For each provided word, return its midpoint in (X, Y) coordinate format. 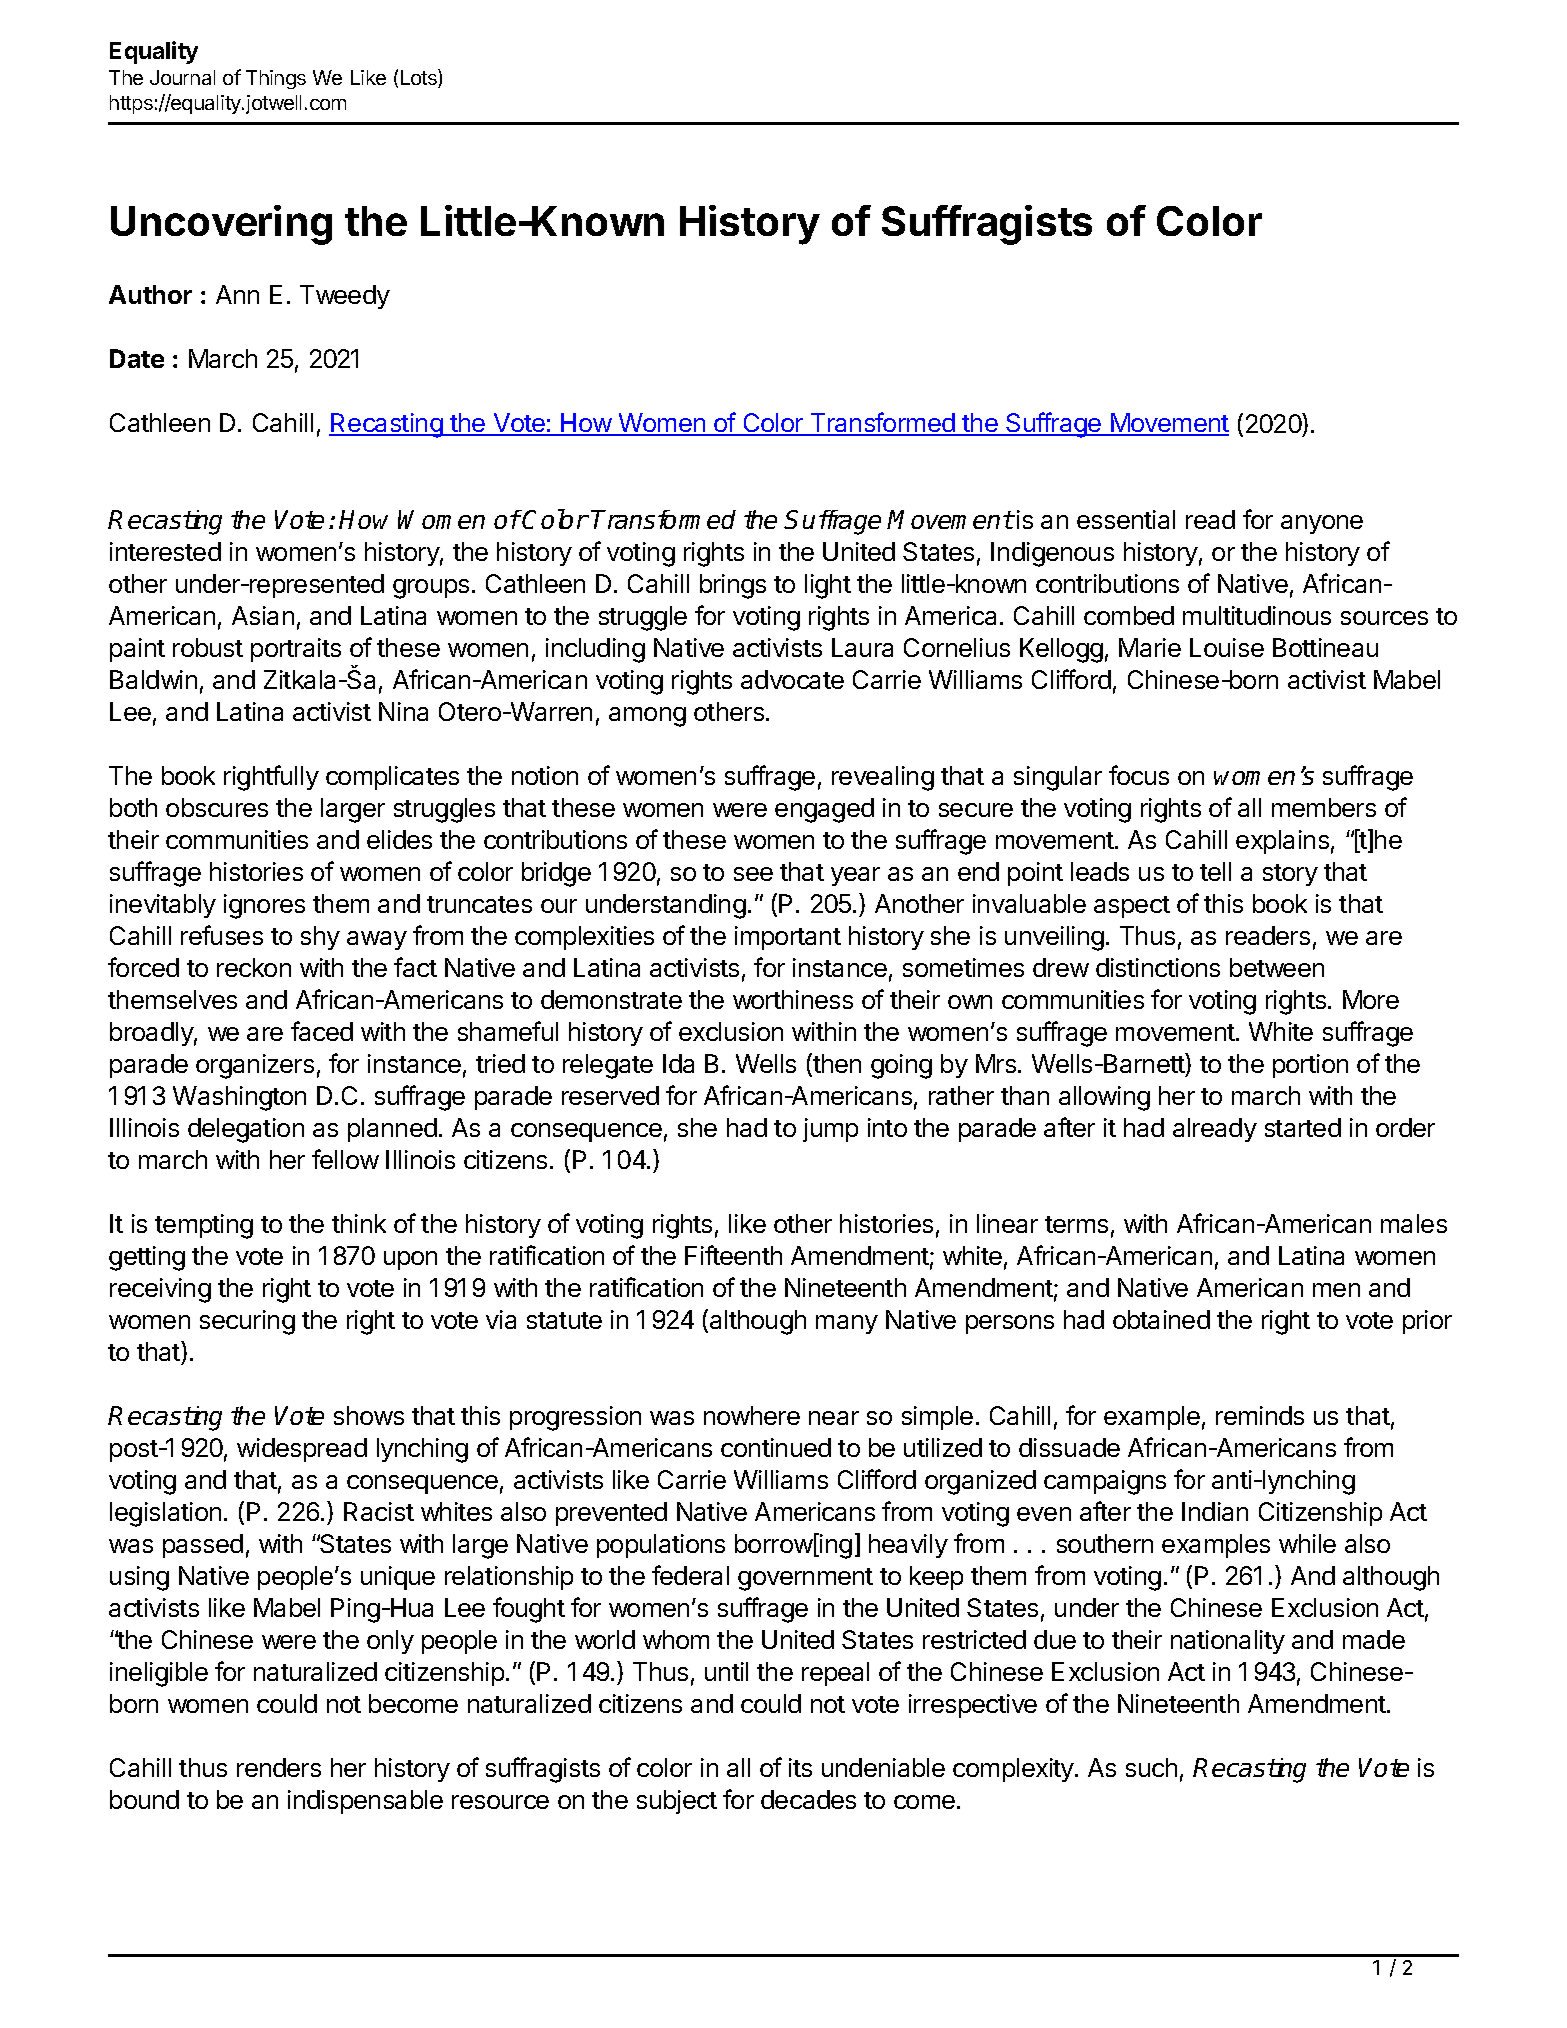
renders (279, 1767)
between (1277, 967)
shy (320, 938)
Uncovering (221, 225)
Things (276, 79)
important (788, 938)
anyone (1322, 524)
